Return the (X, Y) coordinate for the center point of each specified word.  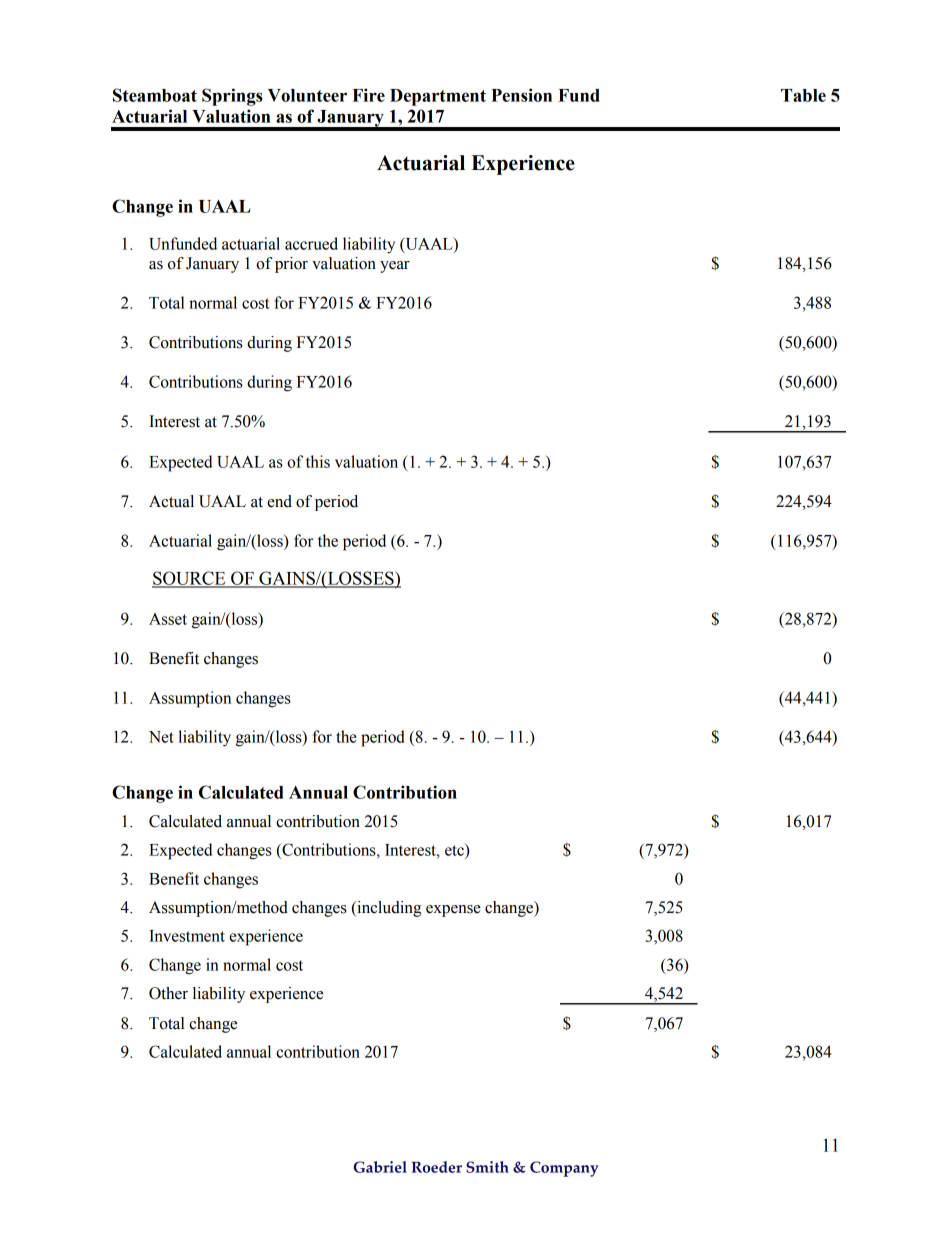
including (388, 909)
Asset (168, 619)
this (318, 461)
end (279, 501)
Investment (187, 936)
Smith (487, 1167)
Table (803, 95)
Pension (521, 95)
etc (455, 850)
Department (438, 97)
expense (453, 911)
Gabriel (380, 1167)
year (395, 267)
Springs (232, 97)
